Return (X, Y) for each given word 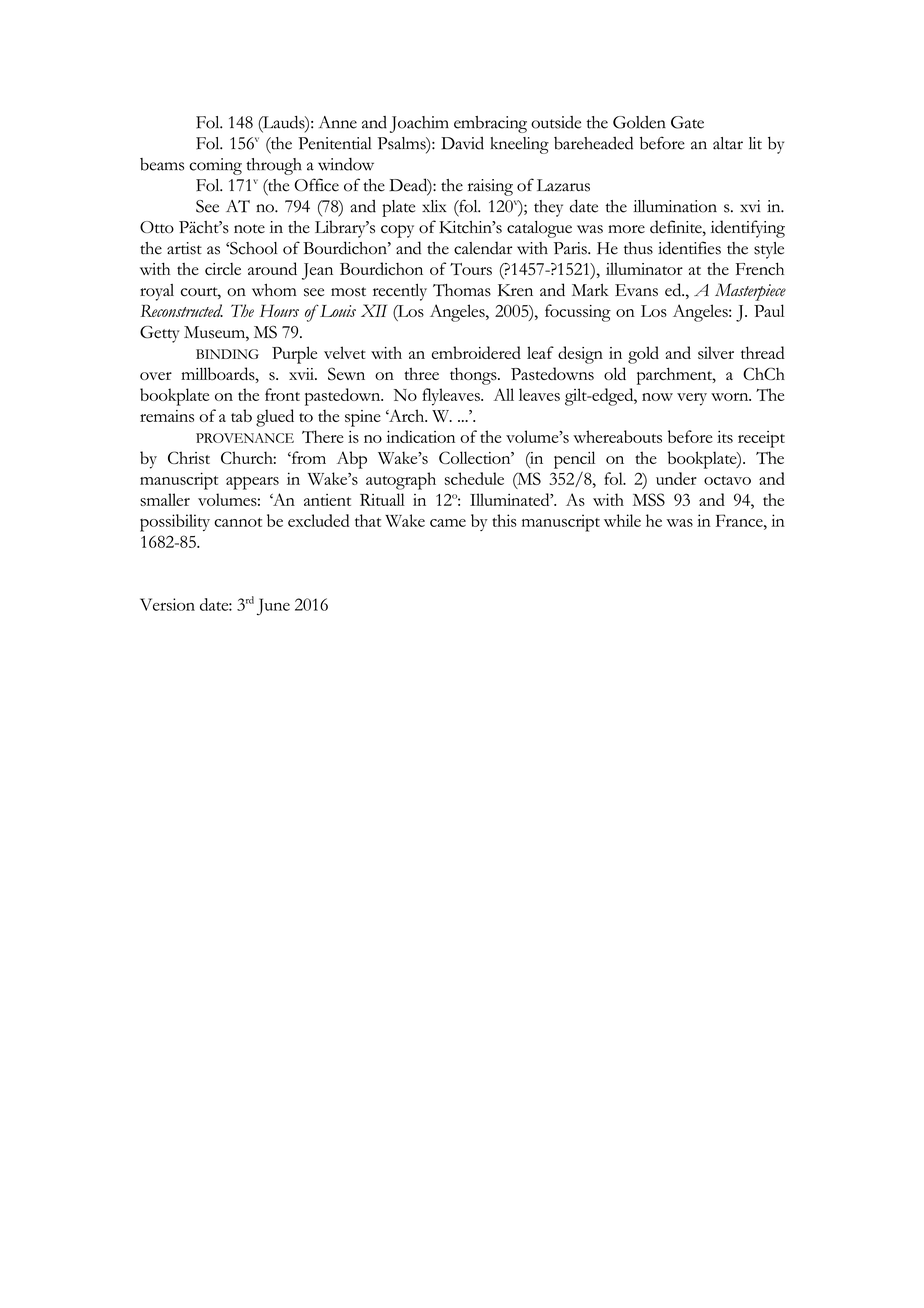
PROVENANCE (245, 438)
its (725, 437)
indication (420, 436)
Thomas (462, 290)
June (273, 607)
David (462, 143)
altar (728, 143)
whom (274, 290)
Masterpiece (750, 292)
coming (215, 166)
